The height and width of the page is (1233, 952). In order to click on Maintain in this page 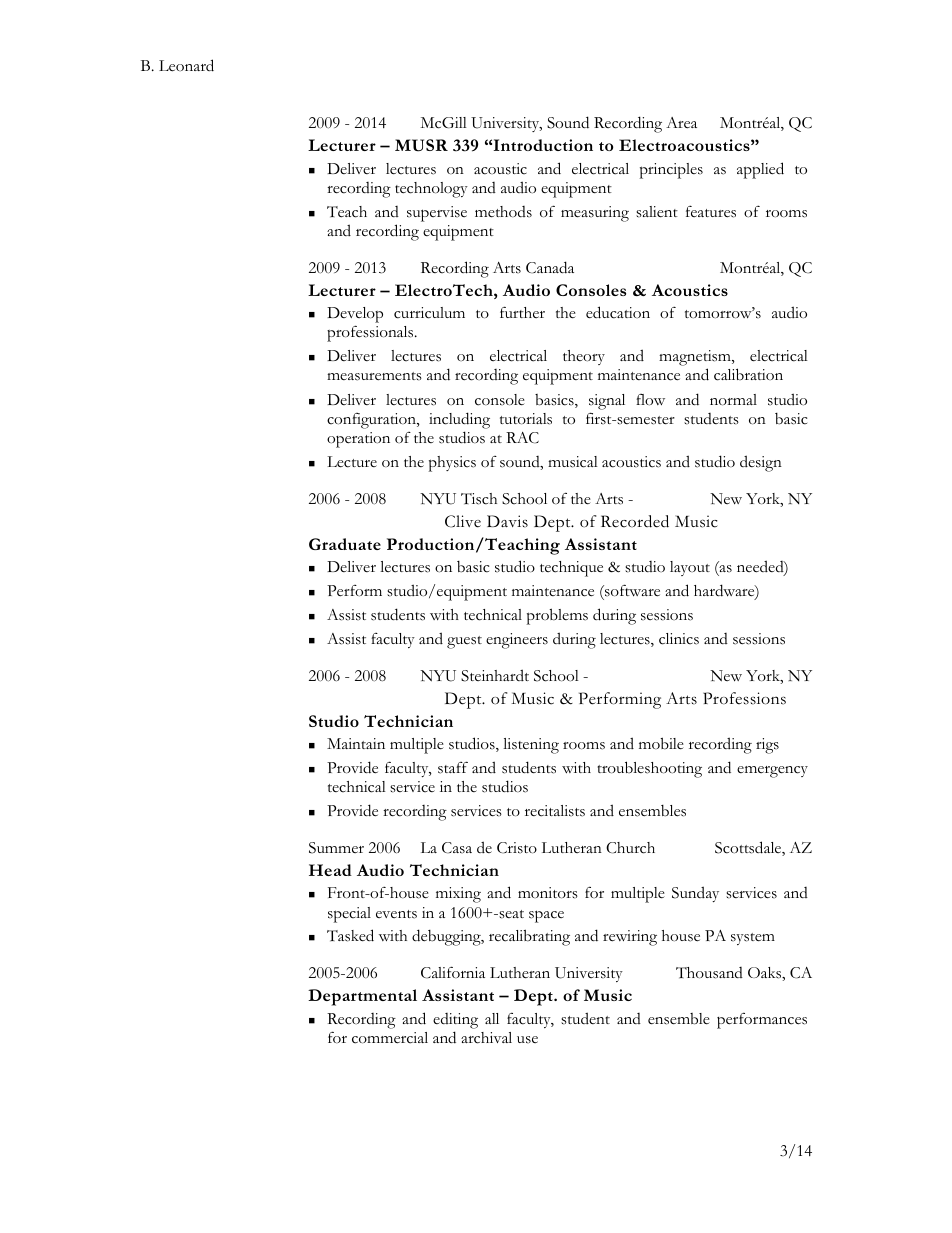, I will do `click(356, 743)`.
